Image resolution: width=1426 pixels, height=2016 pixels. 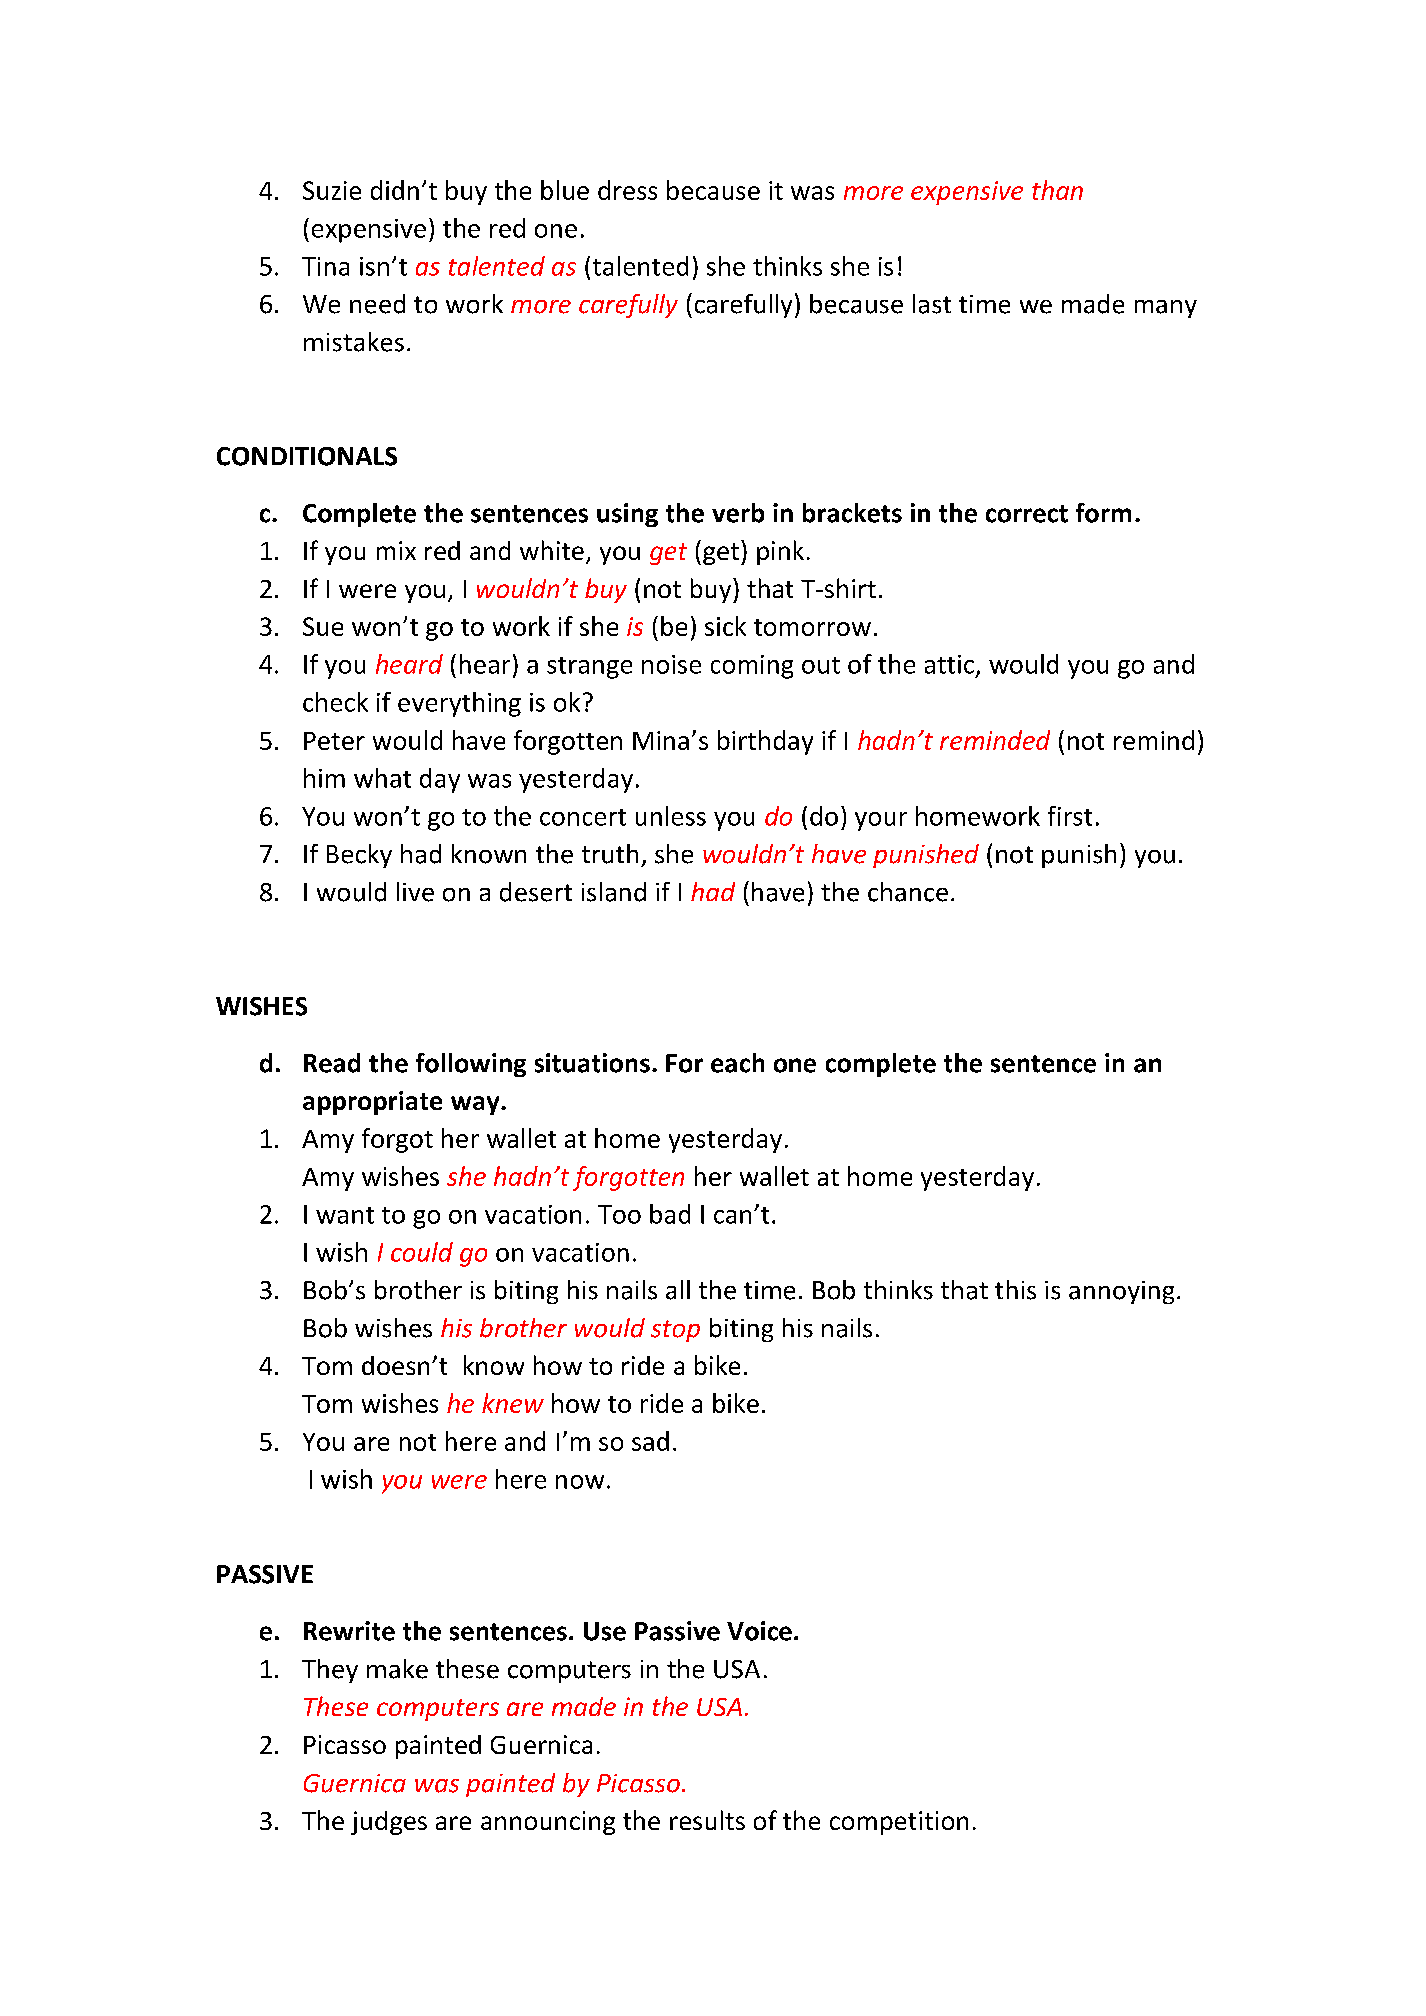 What do you see at coordinates (908, 892) in the screenshot?
I see `chance` at bounding box center [908, 892].
